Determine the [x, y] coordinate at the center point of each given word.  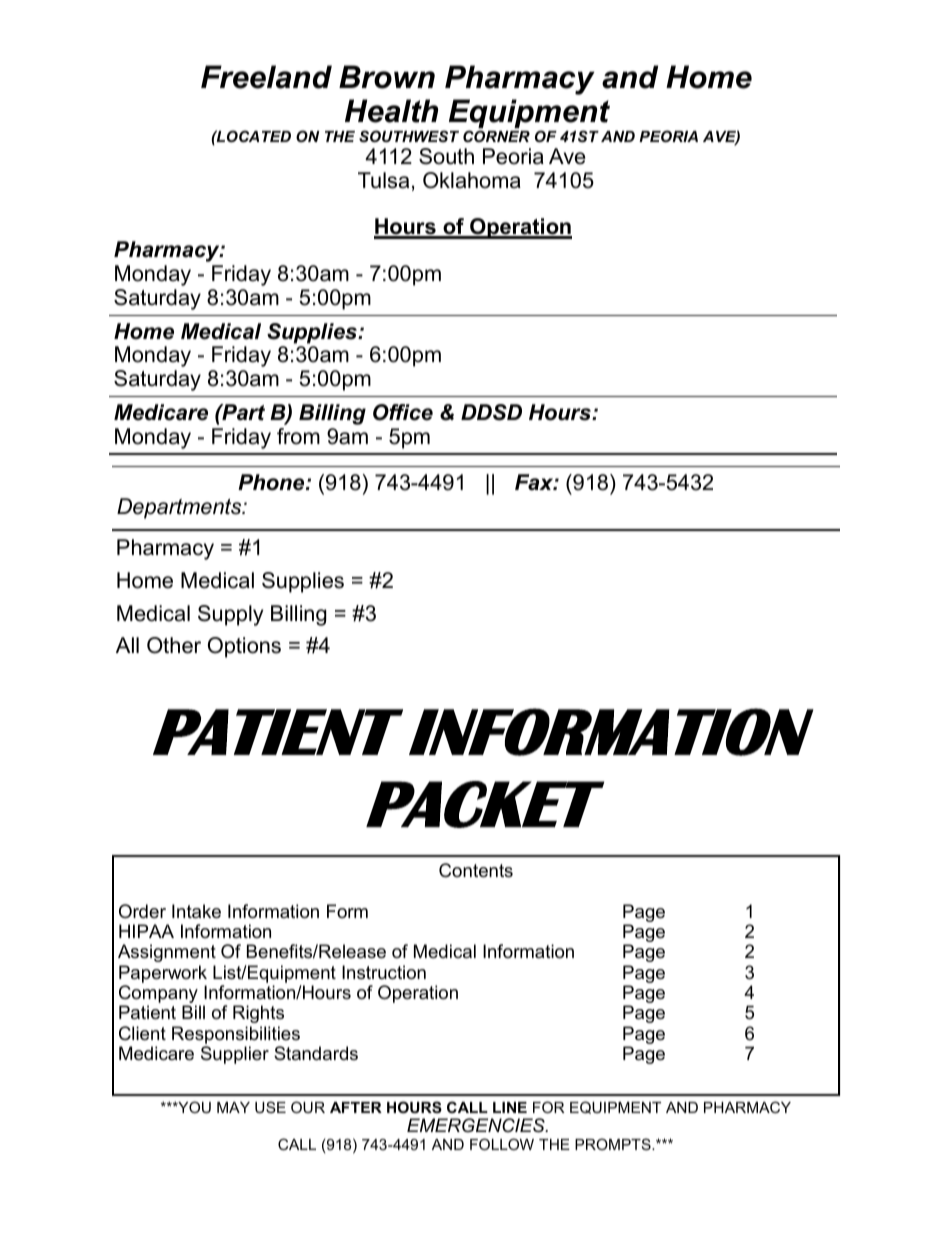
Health [391, 111]
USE [270, 1107]
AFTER [356, 1107]
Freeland [266, 77]
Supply [230, 615]
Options [244, 647]
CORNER [496, 136]
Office [403, 412]
